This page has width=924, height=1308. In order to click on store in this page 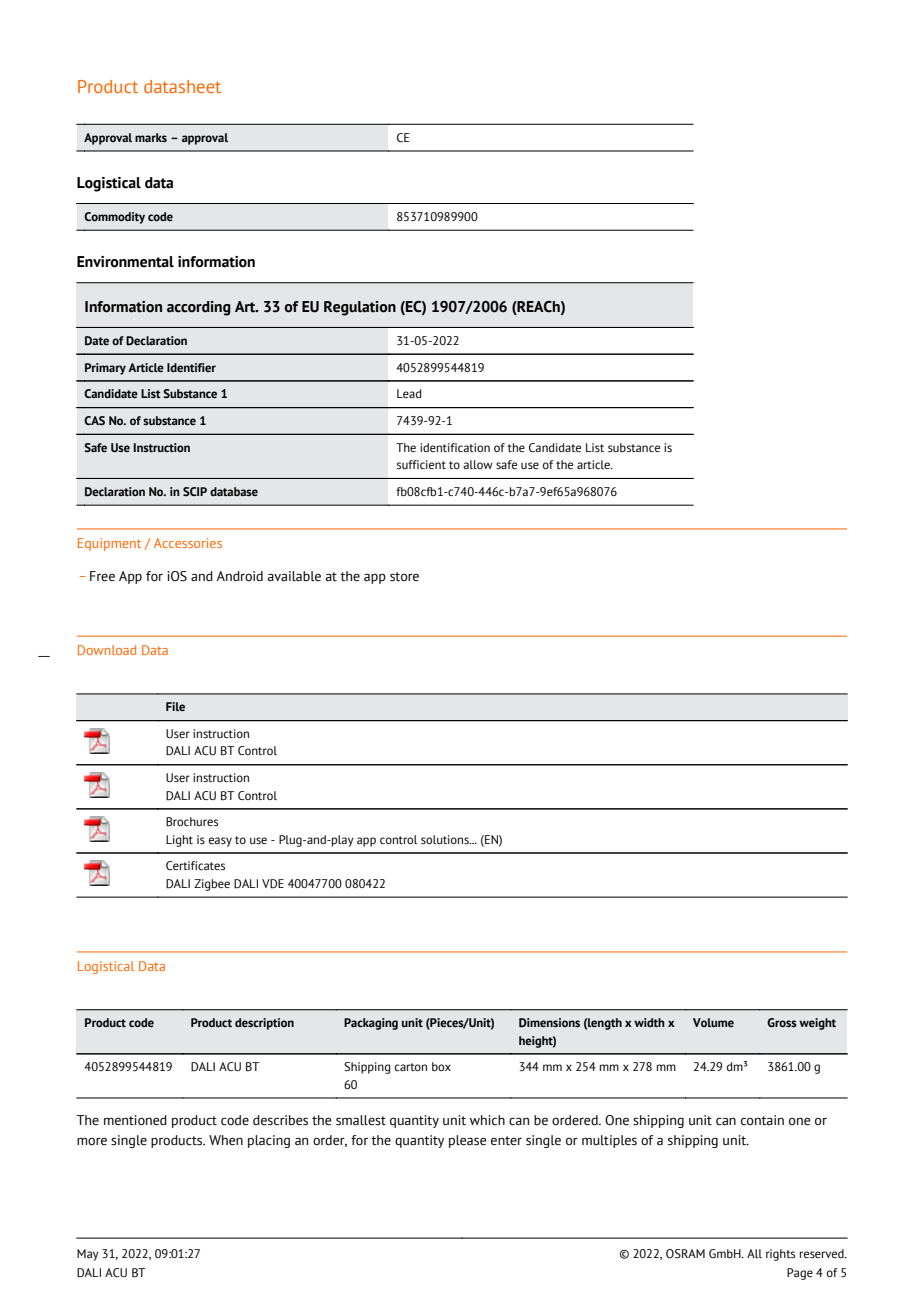, I will do `click(404, 577)`.
